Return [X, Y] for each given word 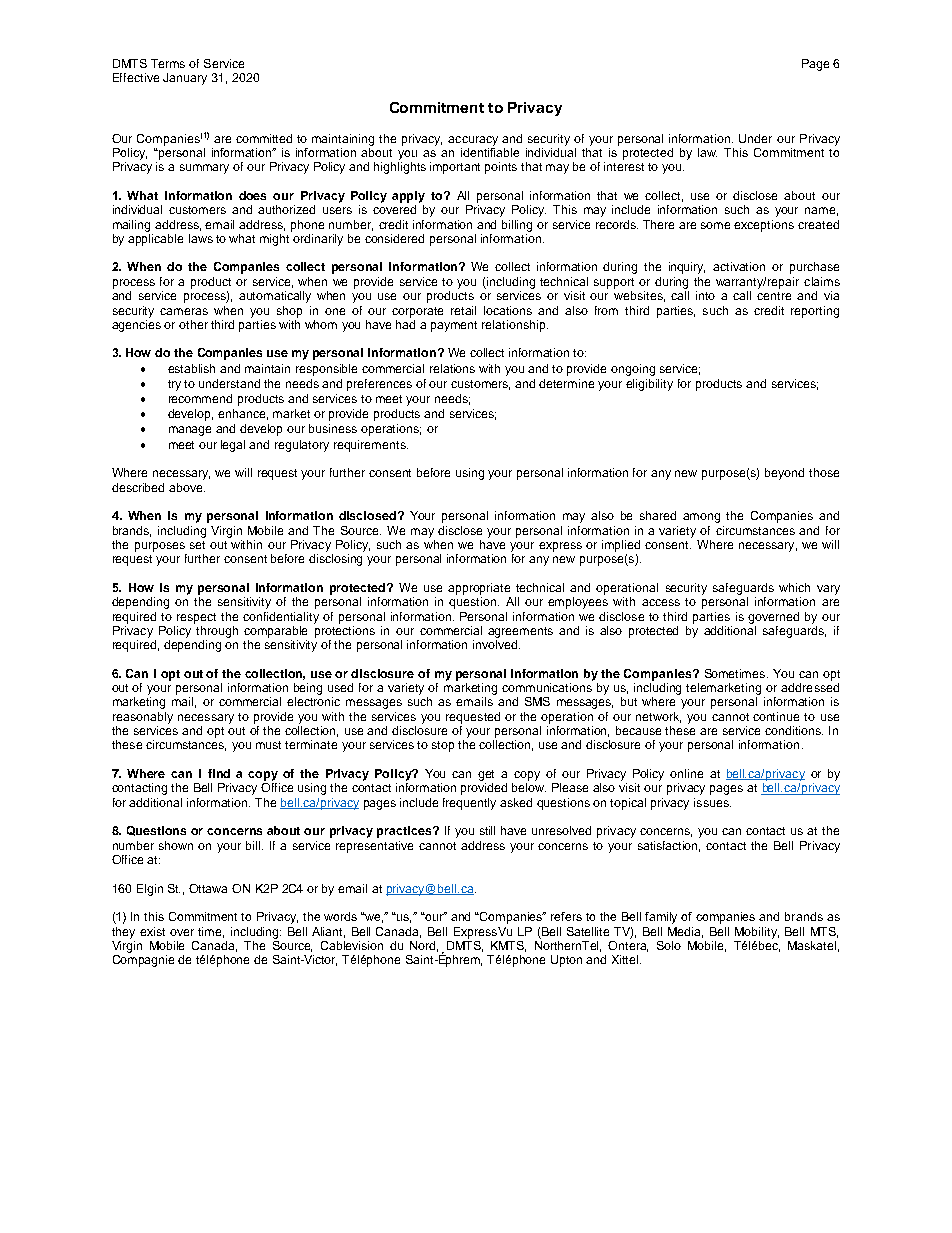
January [185, 79]
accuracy [473, 141]
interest [624, 166]
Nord [424, 946]
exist [152, 931]
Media [685, 932]
